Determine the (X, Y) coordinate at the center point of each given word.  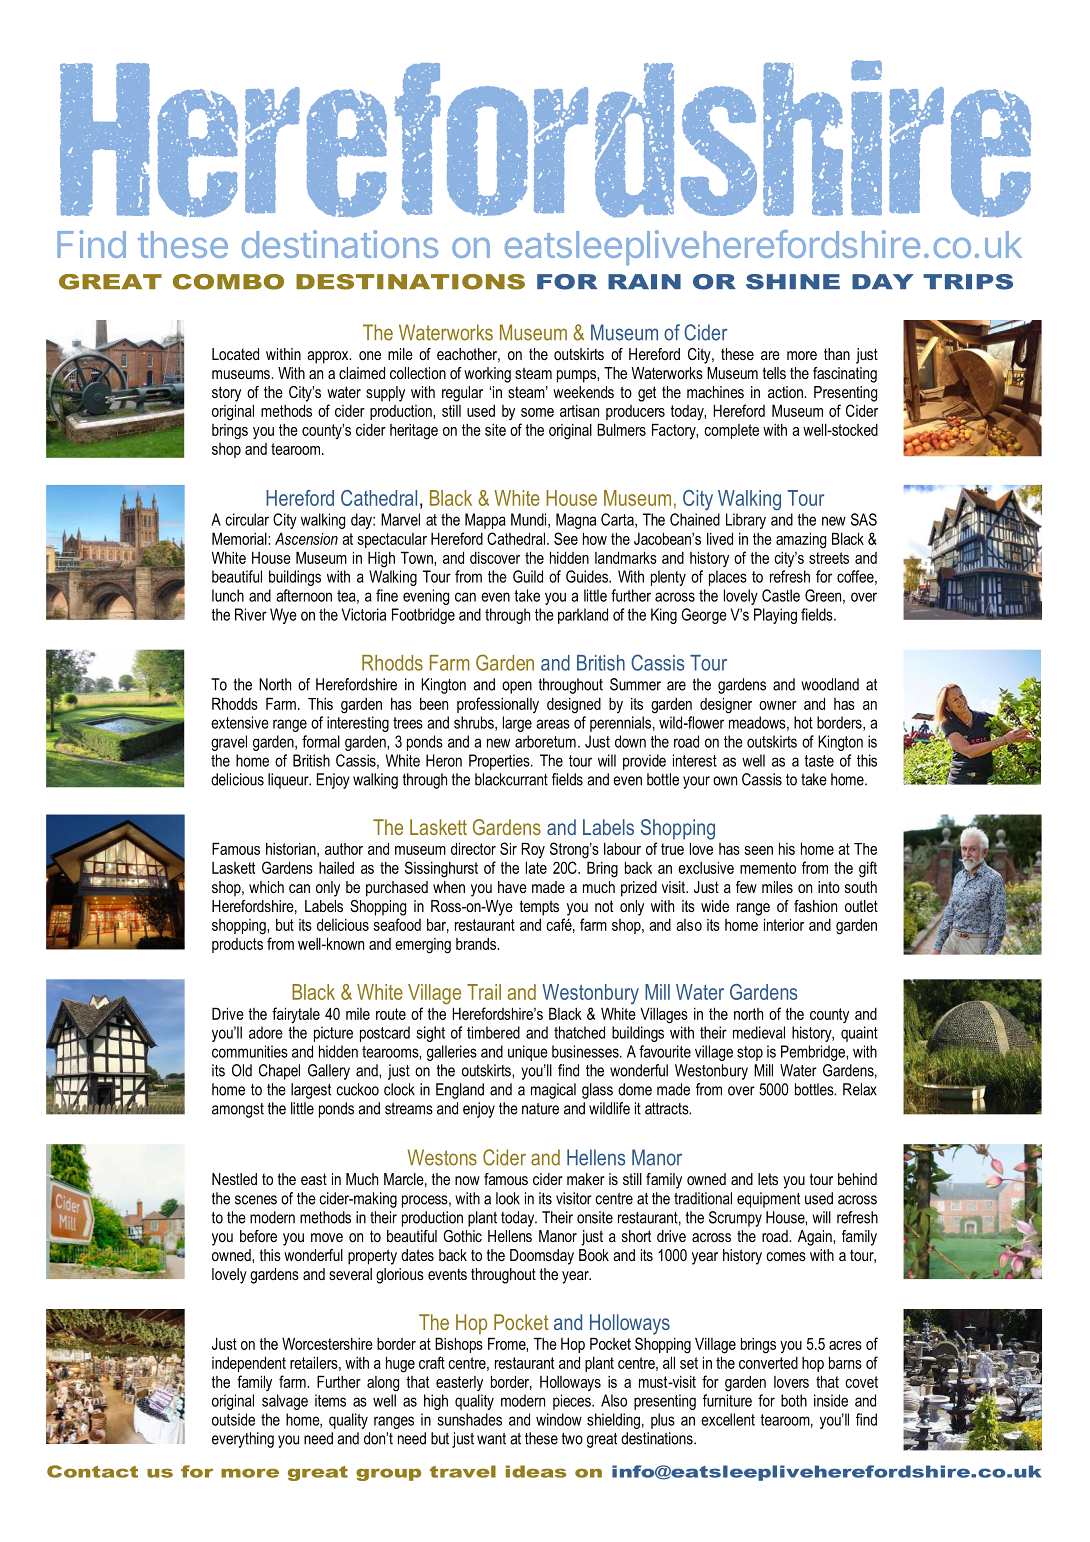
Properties (500, 762)
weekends (583, 392)
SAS (864, 519)
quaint (859, 1034)
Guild (528, 576)
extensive (240, 722)
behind (857, 1179)
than (837, 354)
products (237, 945)
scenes (256, 1200)
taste (819, 761)
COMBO (228, 282)
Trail (484, 992)
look (508, 1198)
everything (243, 1440)
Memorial (240, 538)
